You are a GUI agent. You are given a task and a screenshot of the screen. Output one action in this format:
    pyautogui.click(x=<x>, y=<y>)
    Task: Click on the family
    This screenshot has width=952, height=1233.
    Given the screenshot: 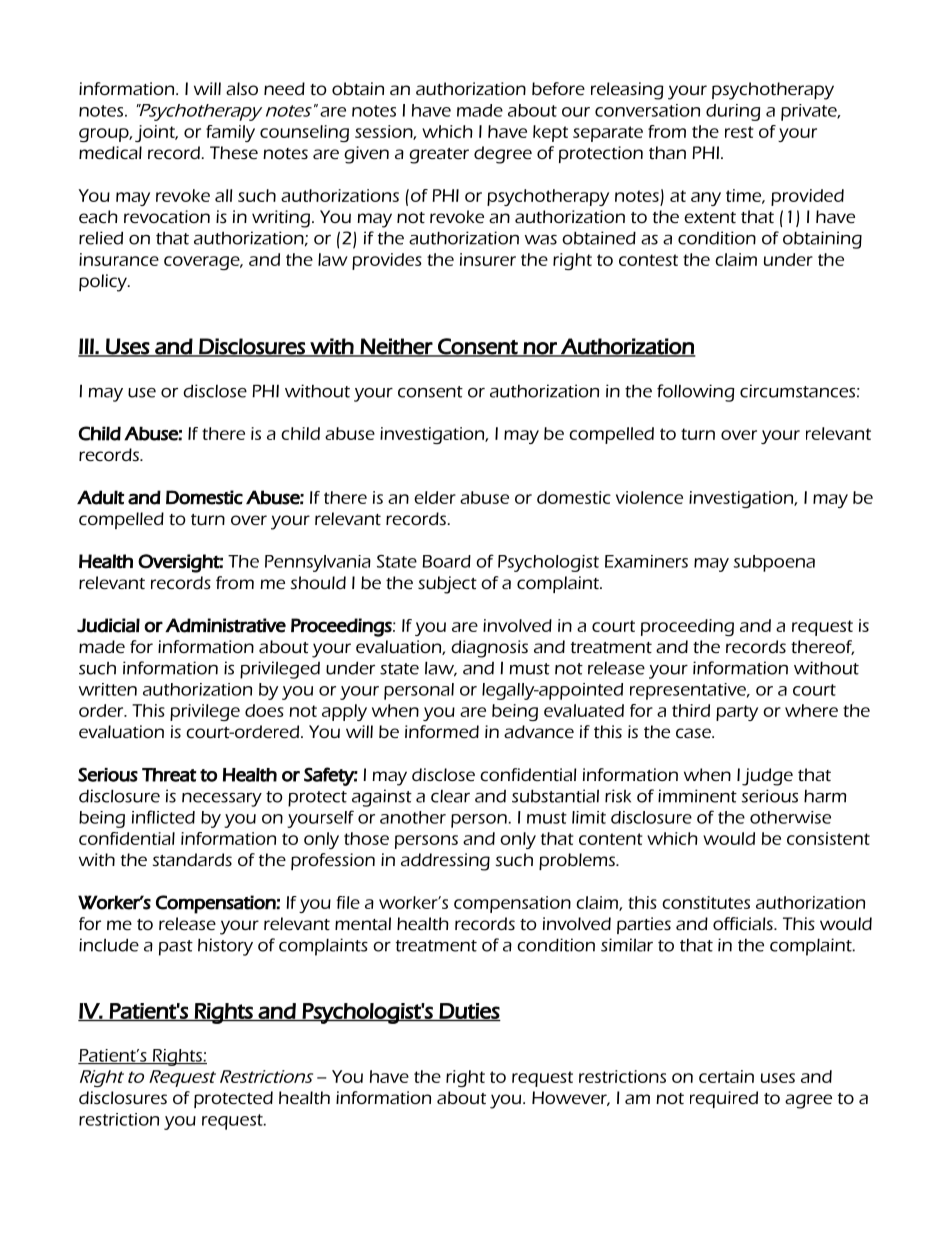 What is the action you would take?
    pyautogui.click(x=230, y=133)
